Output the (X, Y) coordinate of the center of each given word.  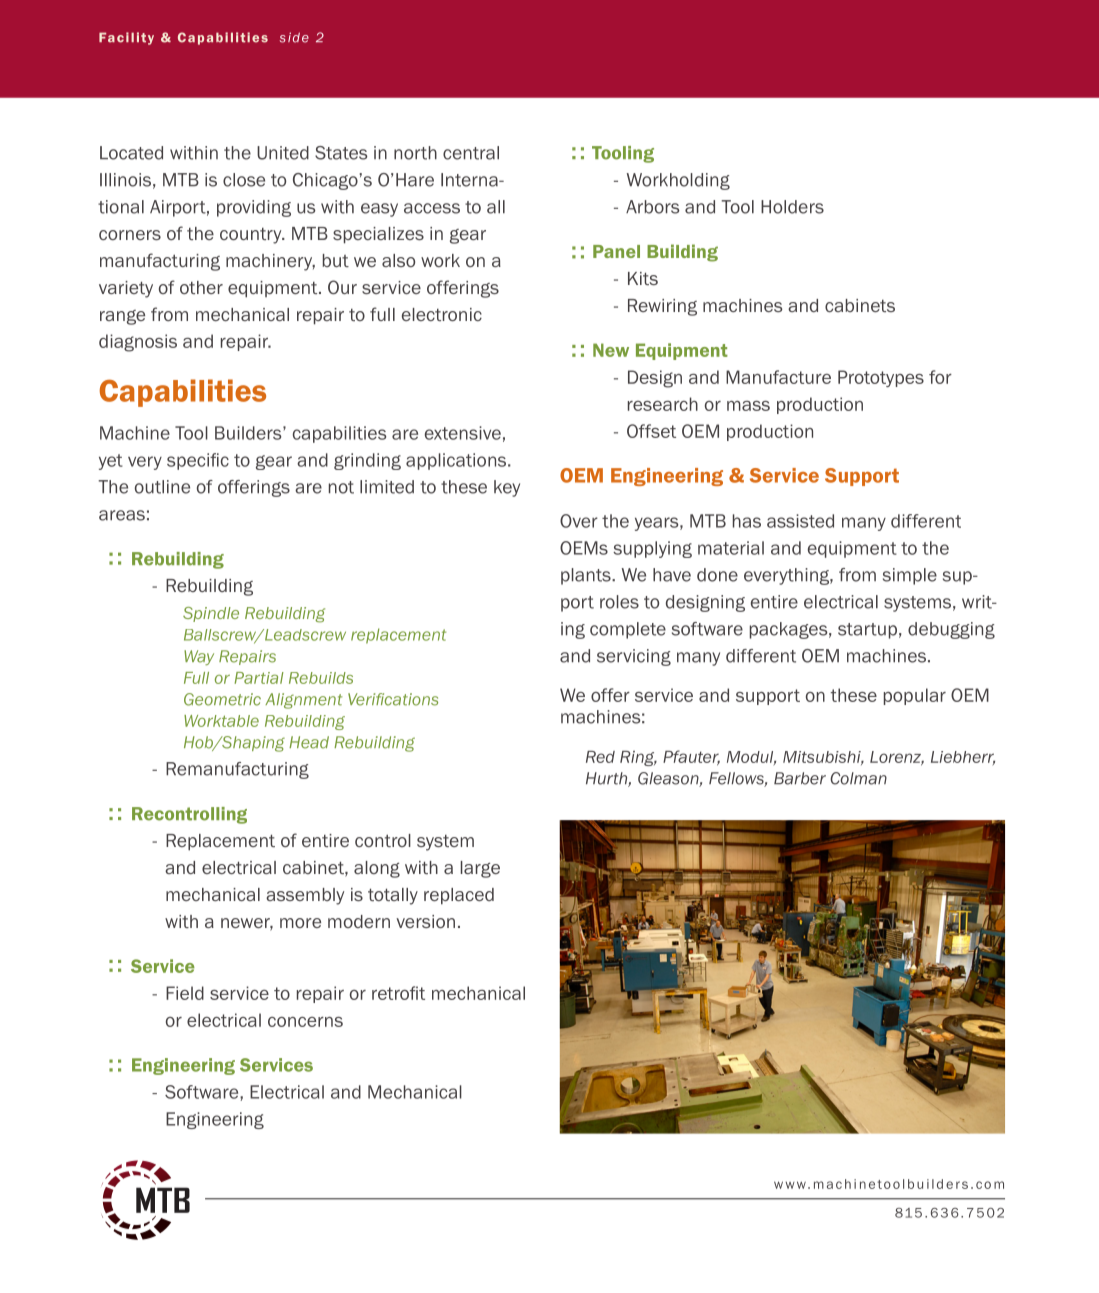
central (471, 153)
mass (748, 406)
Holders (792, 207)
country (252, 236)
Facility (126, 38)
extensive (463, 433)
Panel (616, 251)
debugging (951, 630)
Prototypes (881, 378)
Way (199, 657)
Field (185, 993)
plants (587, 576)
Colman (858, 778)
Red (600, 757)
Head (309, 742)
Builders (249, 433)
